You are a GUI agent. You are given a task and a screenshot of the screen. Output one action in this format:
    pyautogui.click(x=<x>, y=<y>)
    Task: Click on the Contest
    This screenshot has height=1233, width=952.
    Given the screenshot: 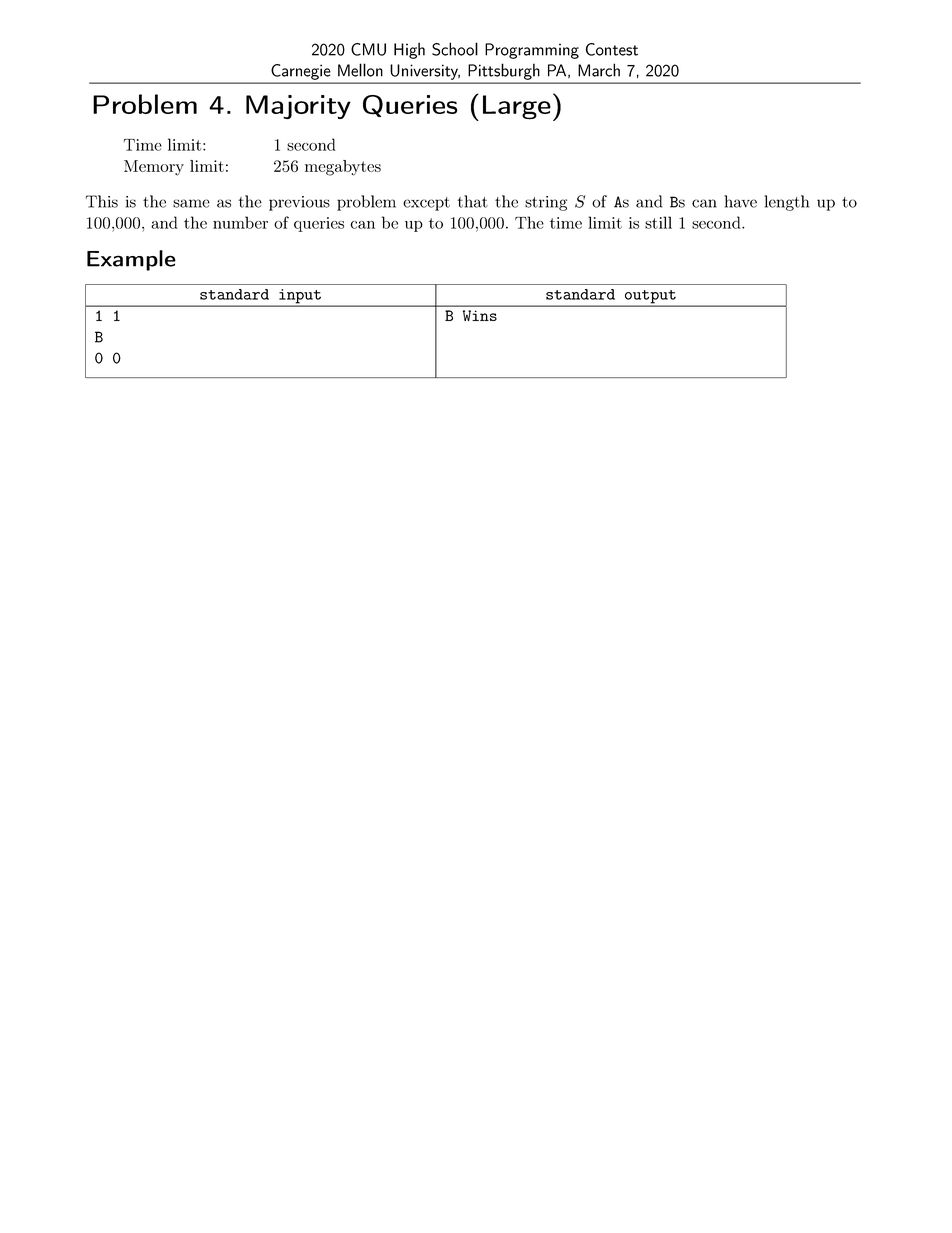 What is the action you would take?
    pyautogui.click(x=612, y=49)
